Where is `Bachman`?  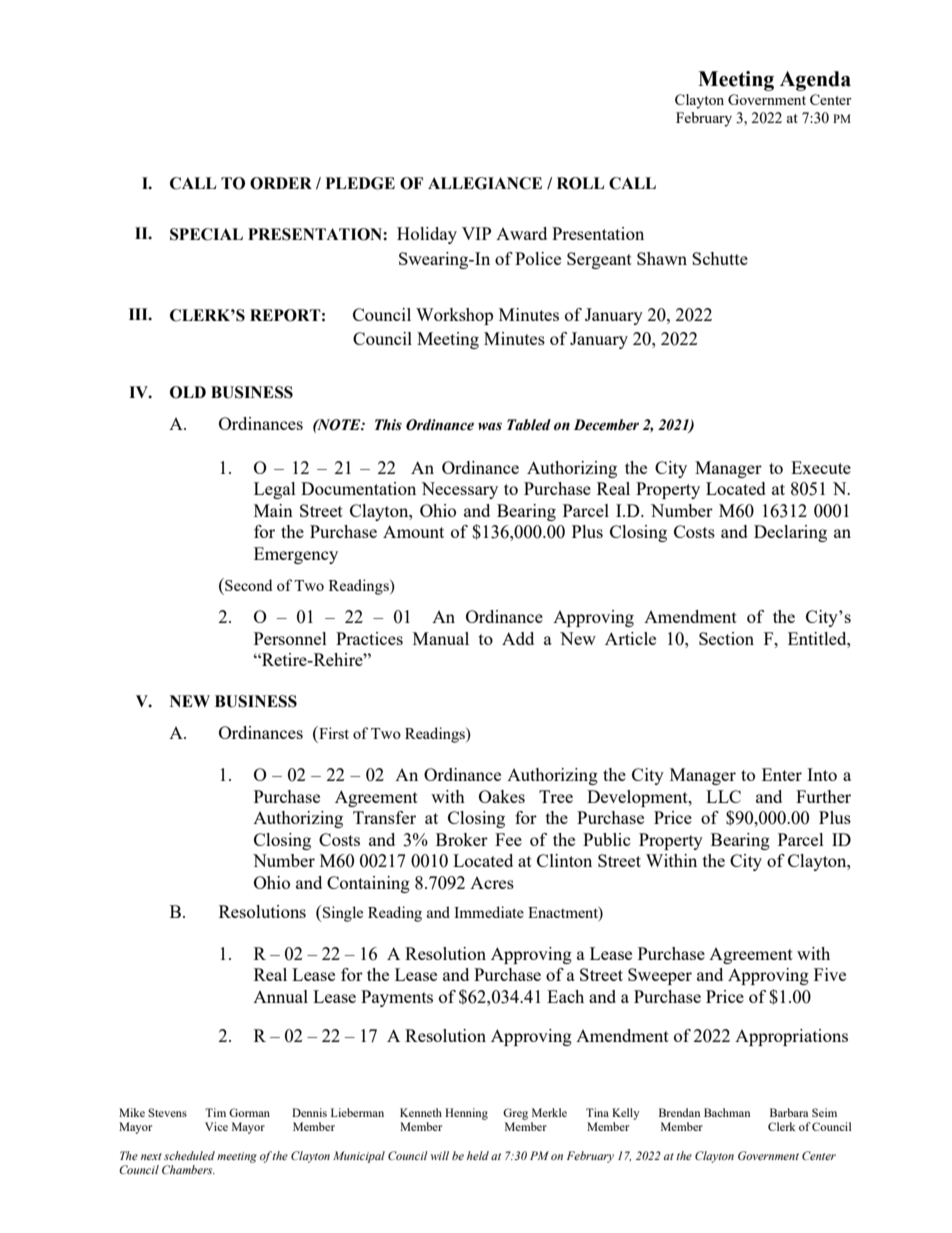 Bachman is located at coordinates (727, 1112).
